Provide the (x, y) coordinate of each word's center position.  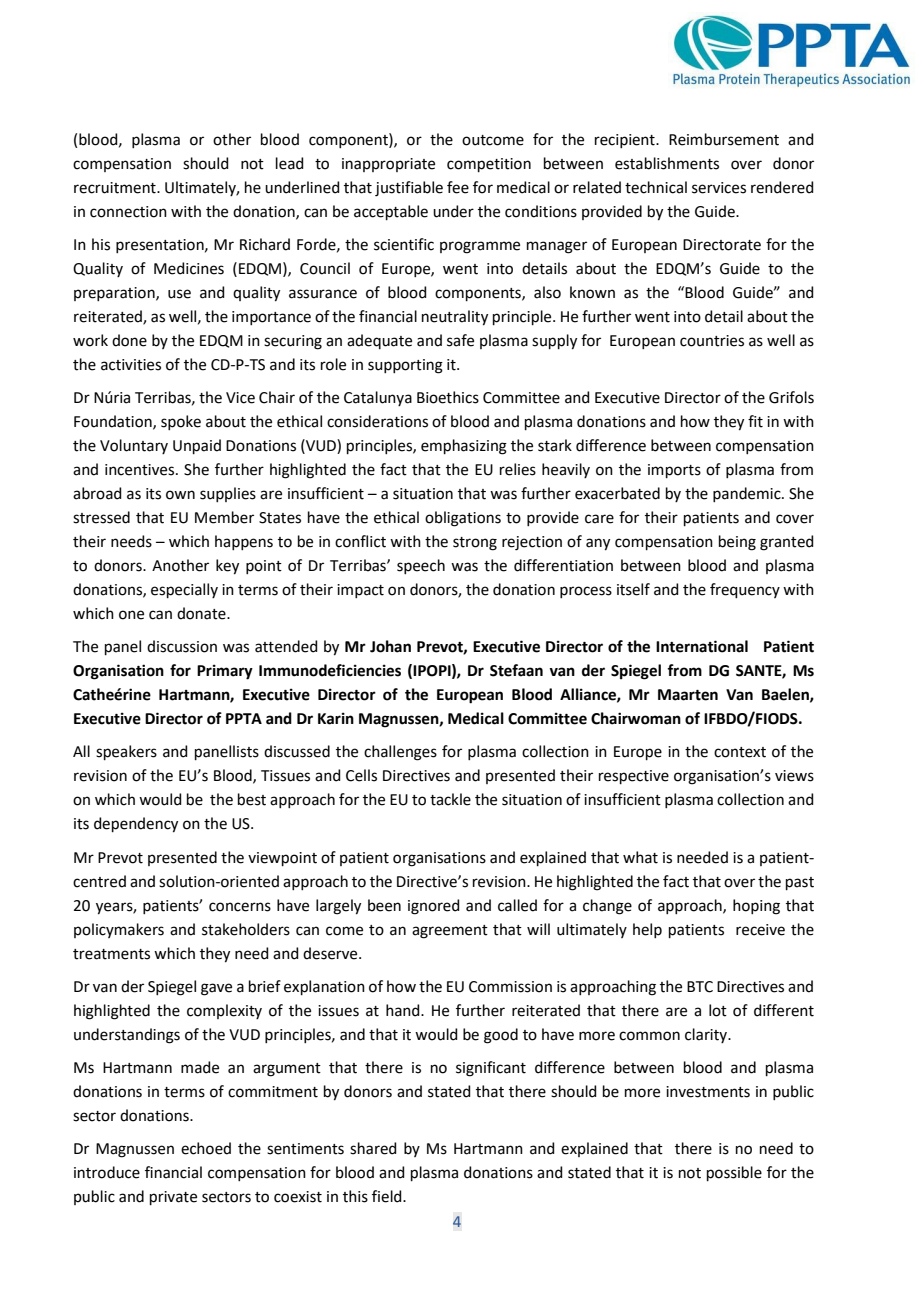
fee (458, 187)
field (388, 1196)
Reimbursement (724, 139)
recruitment (116, 188)
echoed (206, 1148)
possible (734, 1173)
